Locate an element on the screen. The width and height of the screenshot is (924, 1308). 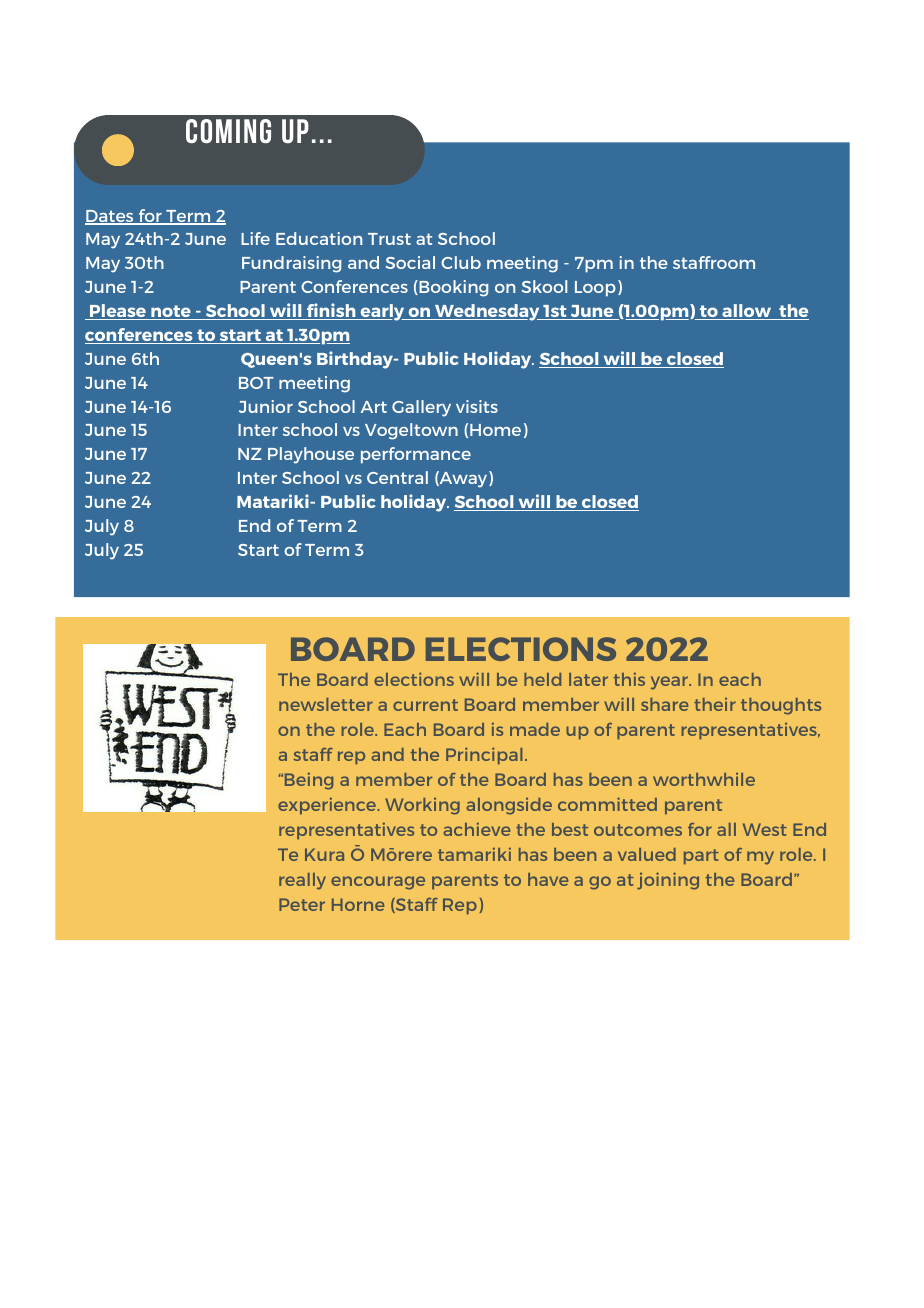
COMING is located at coordinates (228, 131).
